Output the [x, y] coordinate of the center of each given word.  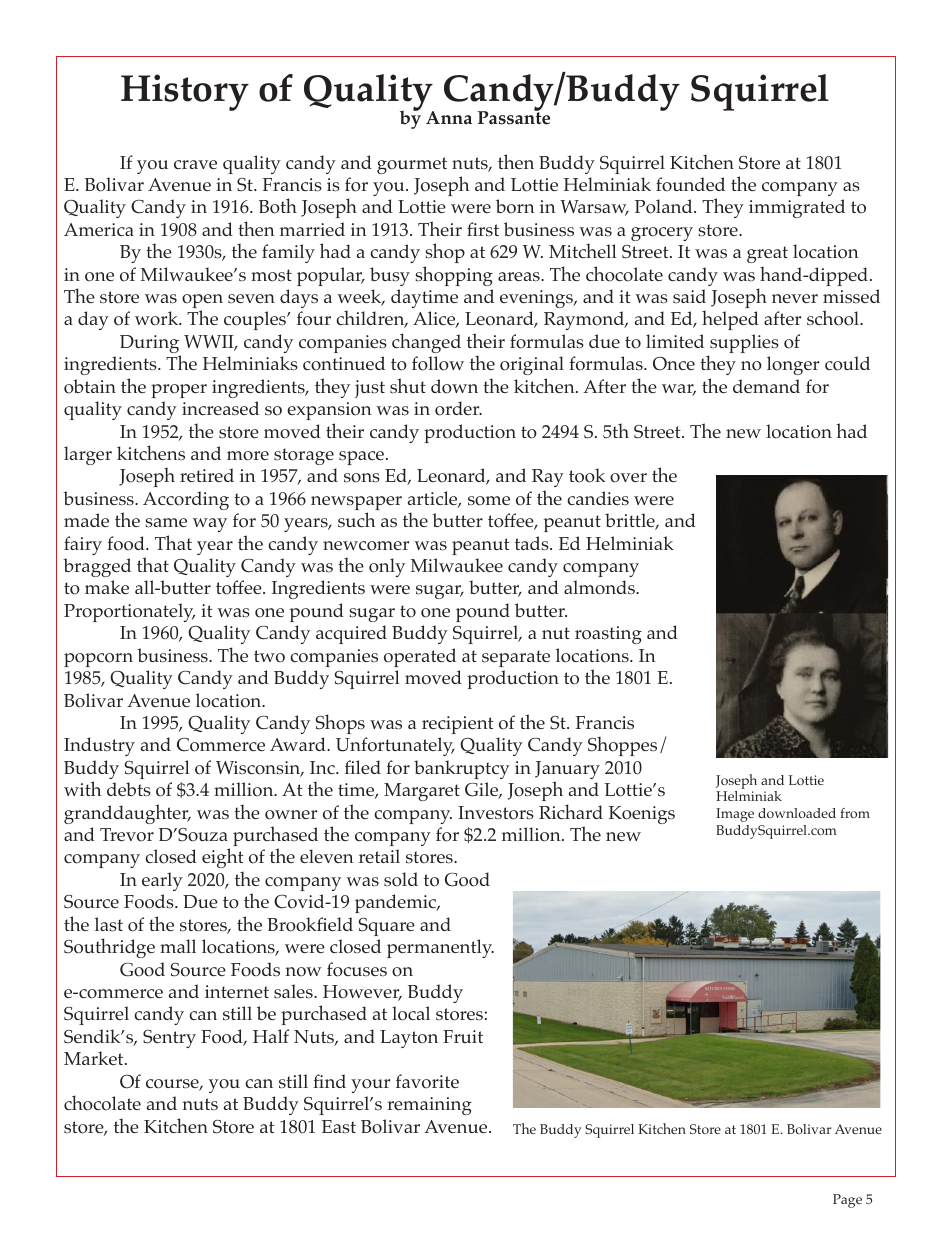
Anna [449, 117]
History [185, 92]
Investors [496, 813]
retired [207, 475]
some [489, 501]
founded [690, 184]
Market [95, 1058]
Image [735, 815]
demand [766, 386]
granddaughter [127, 814]
